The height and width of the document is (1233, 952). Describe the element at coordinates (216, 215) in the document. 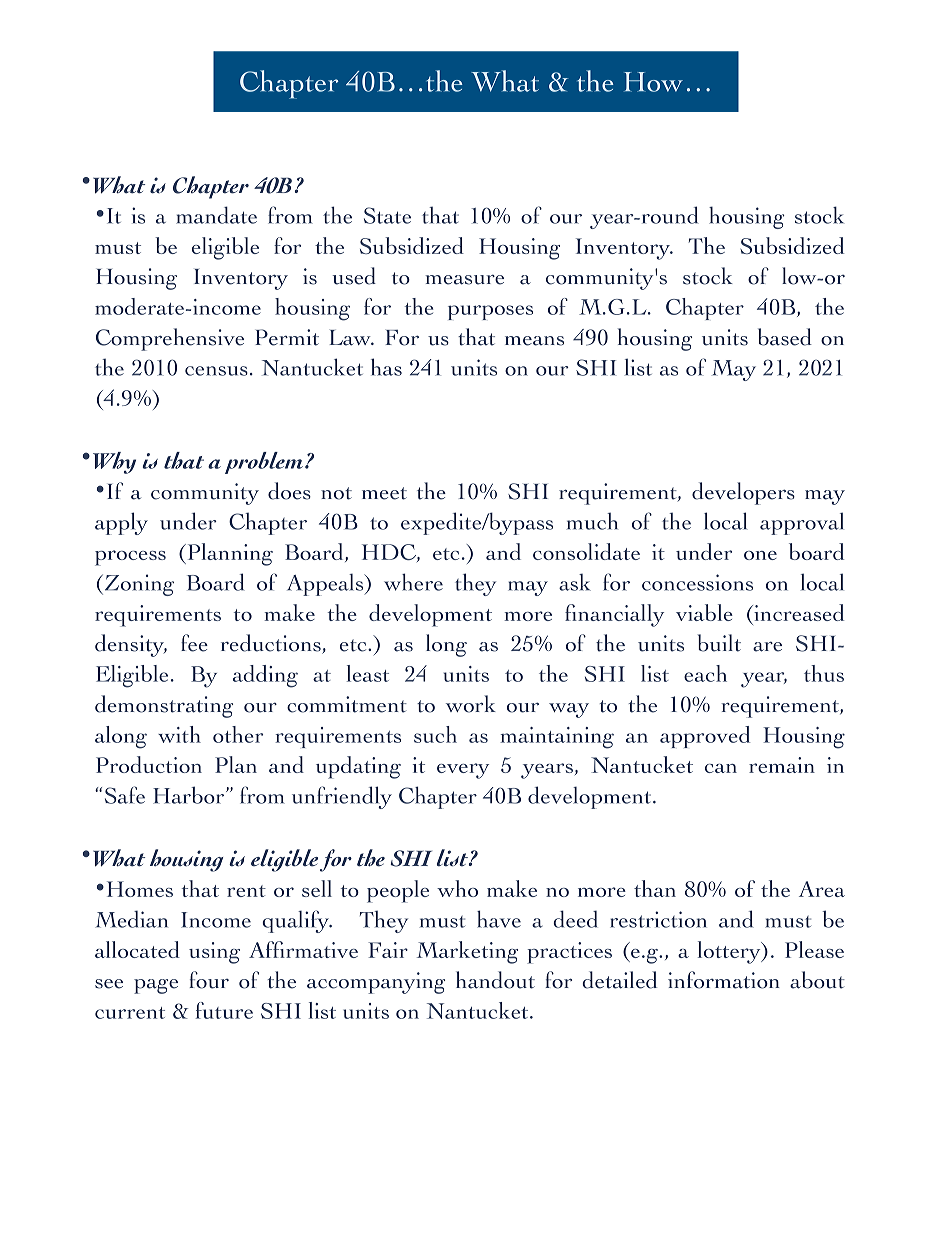

I see `mandate` at that location.
